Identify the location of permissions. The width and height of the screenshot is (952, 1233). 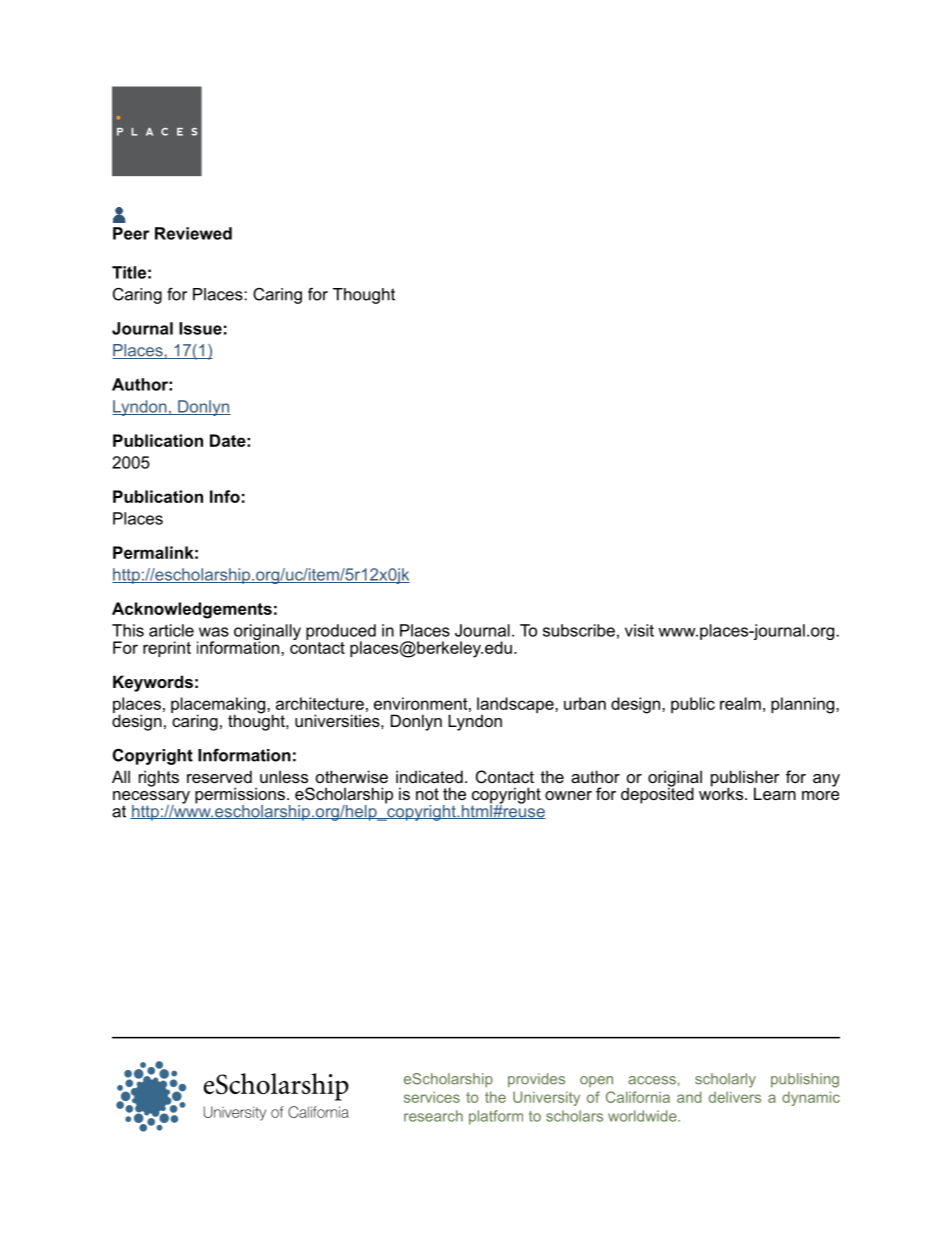
(240, 796).
